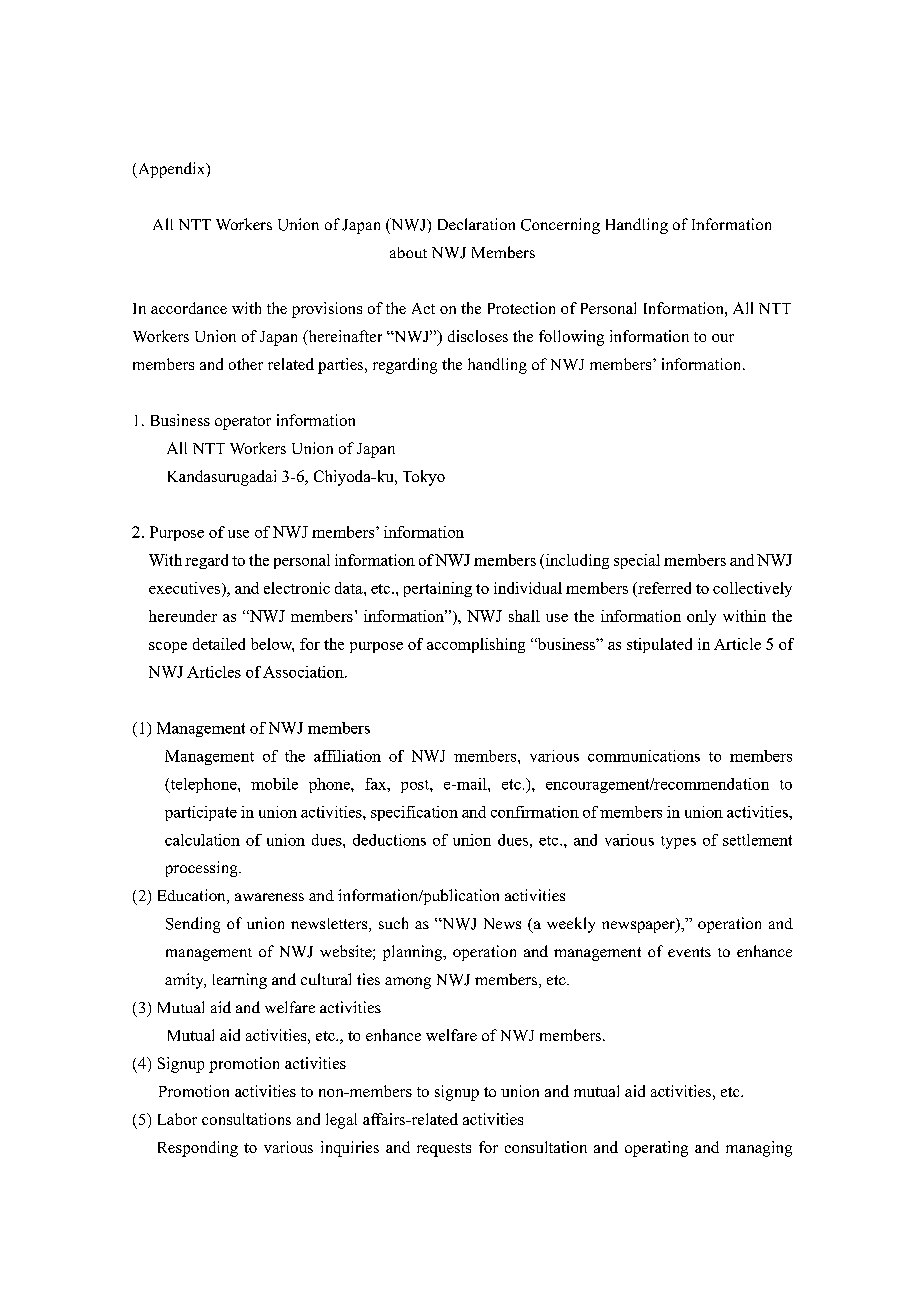 The width and height of the image is (924, 1308). Describe the element at coordinates (444, 1150) in the image. I see `requests` at that location.
